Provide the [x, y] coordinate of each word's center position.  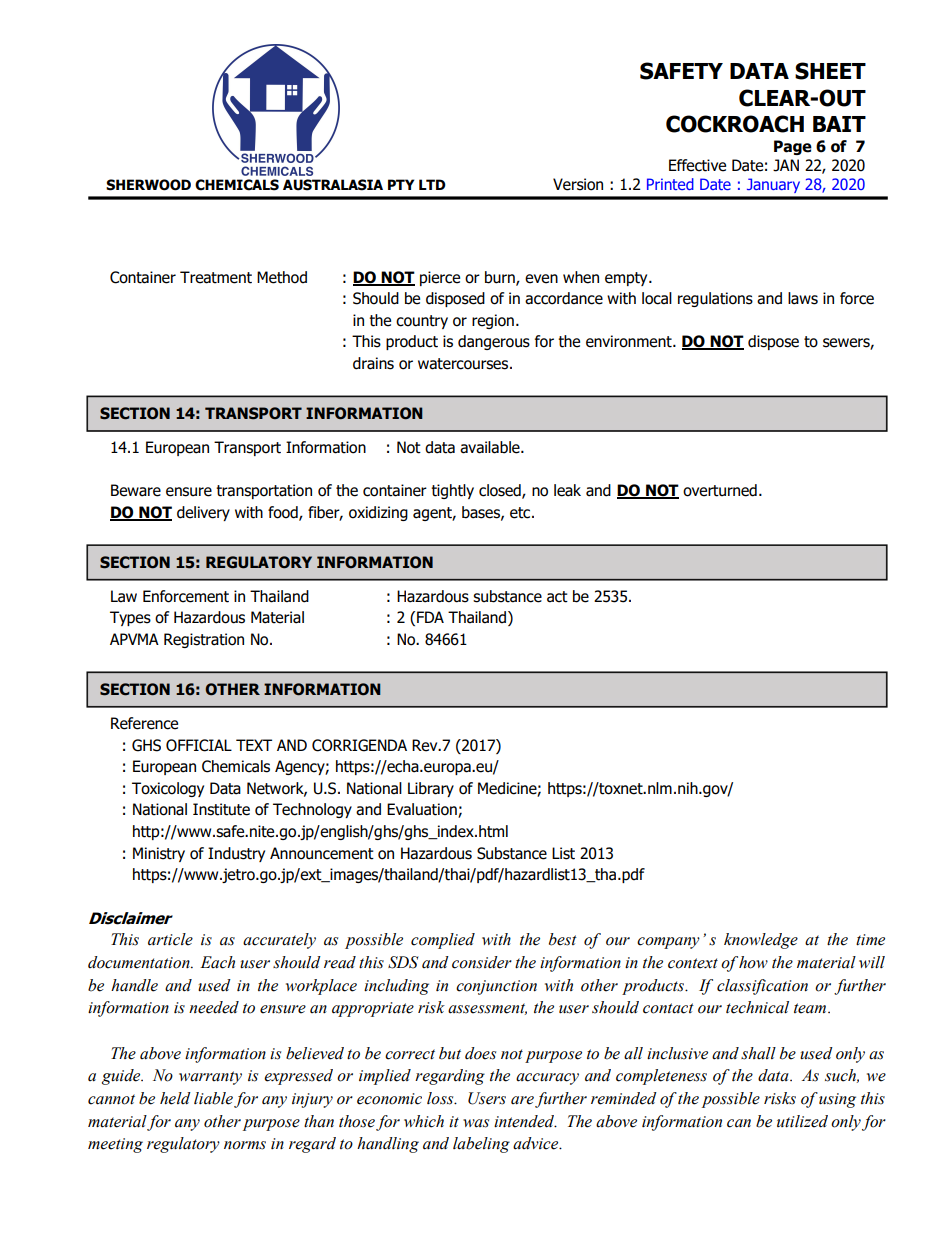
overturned [720, 490]
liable [213, 1098]
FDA [430, 617]
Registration [204, 640]
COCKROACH [735, 124]
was [476, 1123]
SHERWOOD [148, 185]
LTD [432, 184]
